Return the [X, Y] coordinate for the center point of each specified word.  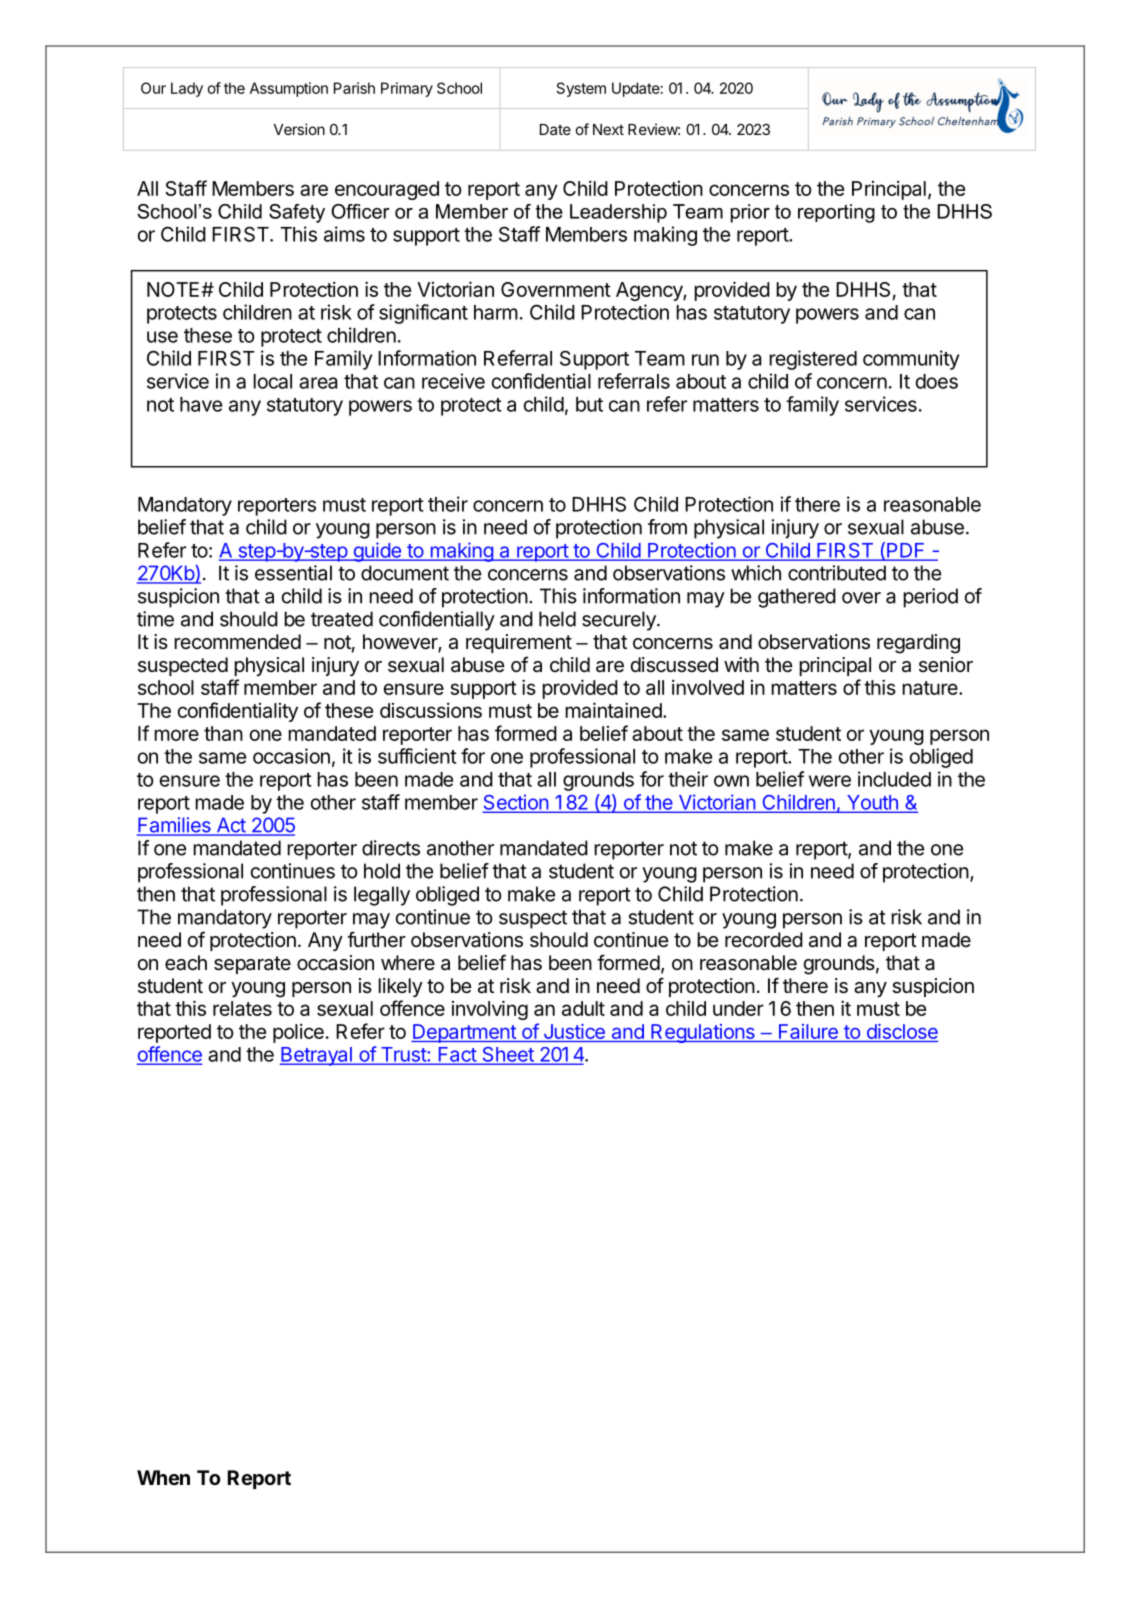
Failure [808, 1031]
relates [242, 1008]
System [581, 89]
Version [299, 129]
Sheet [508, 1055]
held [557, 619]
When [163, 1477]
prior [750, 213]
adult [583, 1008]
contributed [837, 573]
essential [293, 573]
